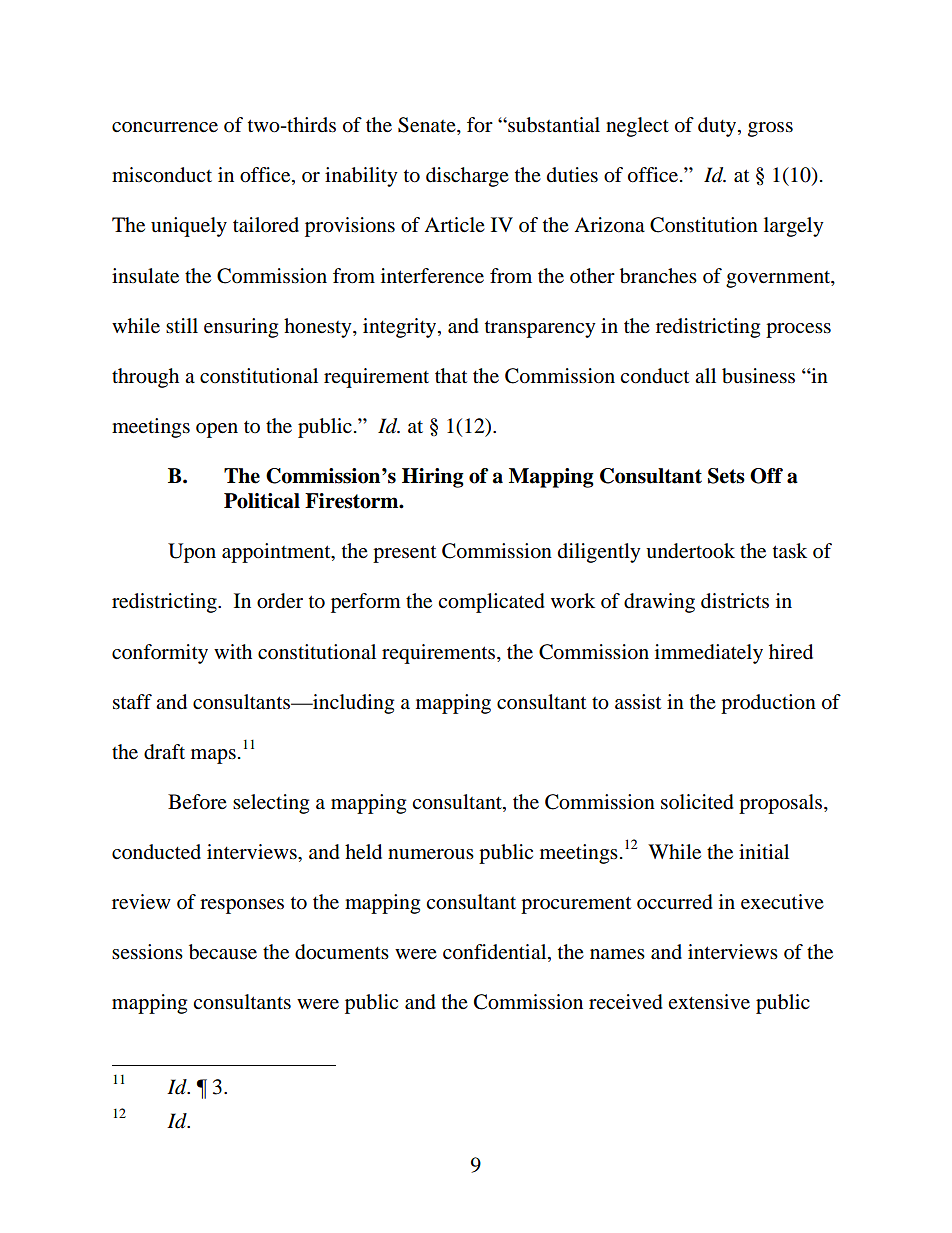 This page has width=952, height=1233. What do you see at coordinates (467, 177) in the page?
I see `discharge` at bounding box center [467, 177].
